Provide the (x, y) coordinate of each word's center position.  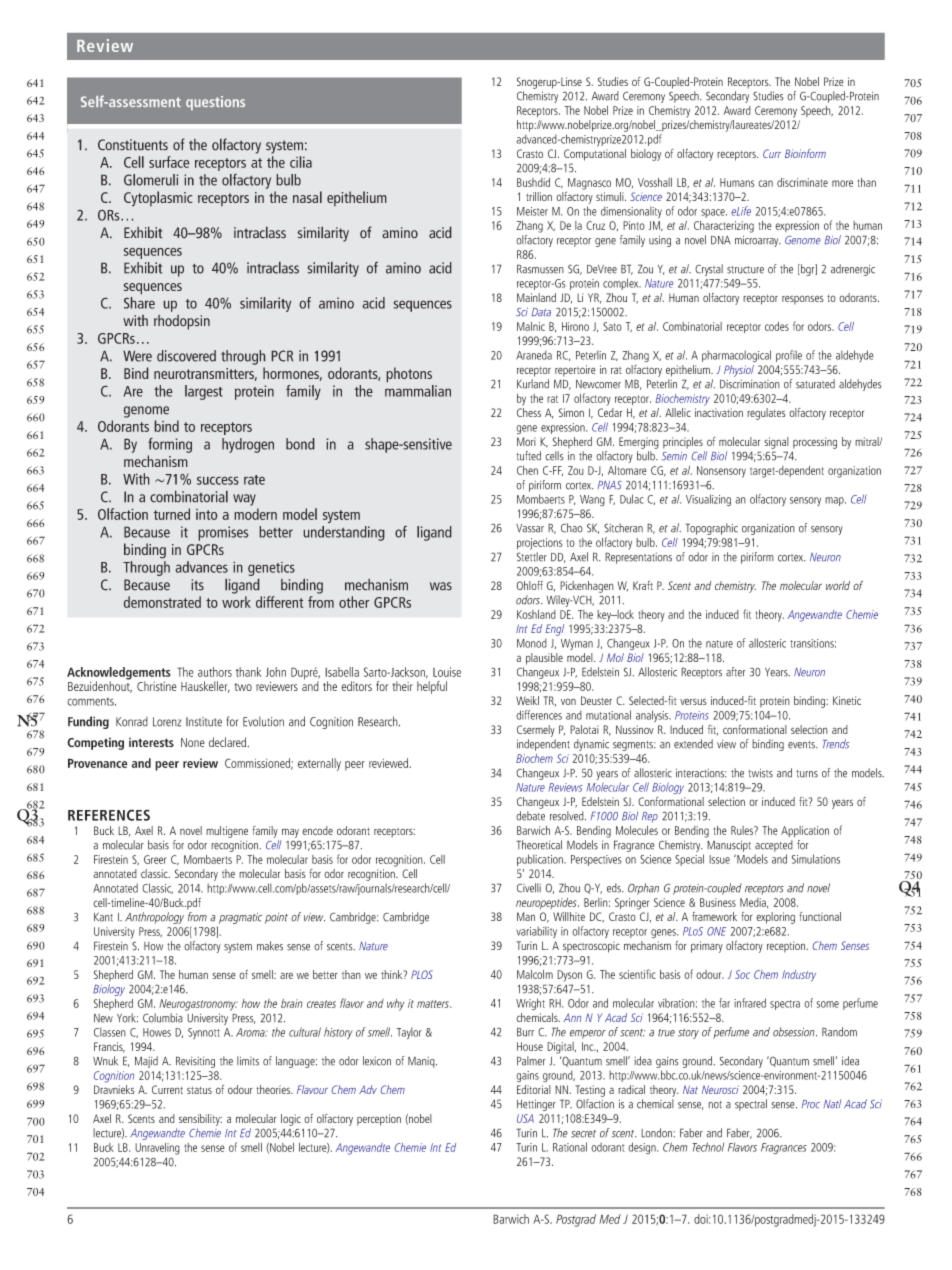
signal (776, 443)
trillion (539, 196)
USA (525, 1118)
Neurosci (720, 1089)
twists (760, 773)
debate (530, 816)
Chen (527, 470)
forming (170, 445)
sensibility (200, 1120)
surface (169, 162)
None (193, 742)
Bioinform (805, 153)
